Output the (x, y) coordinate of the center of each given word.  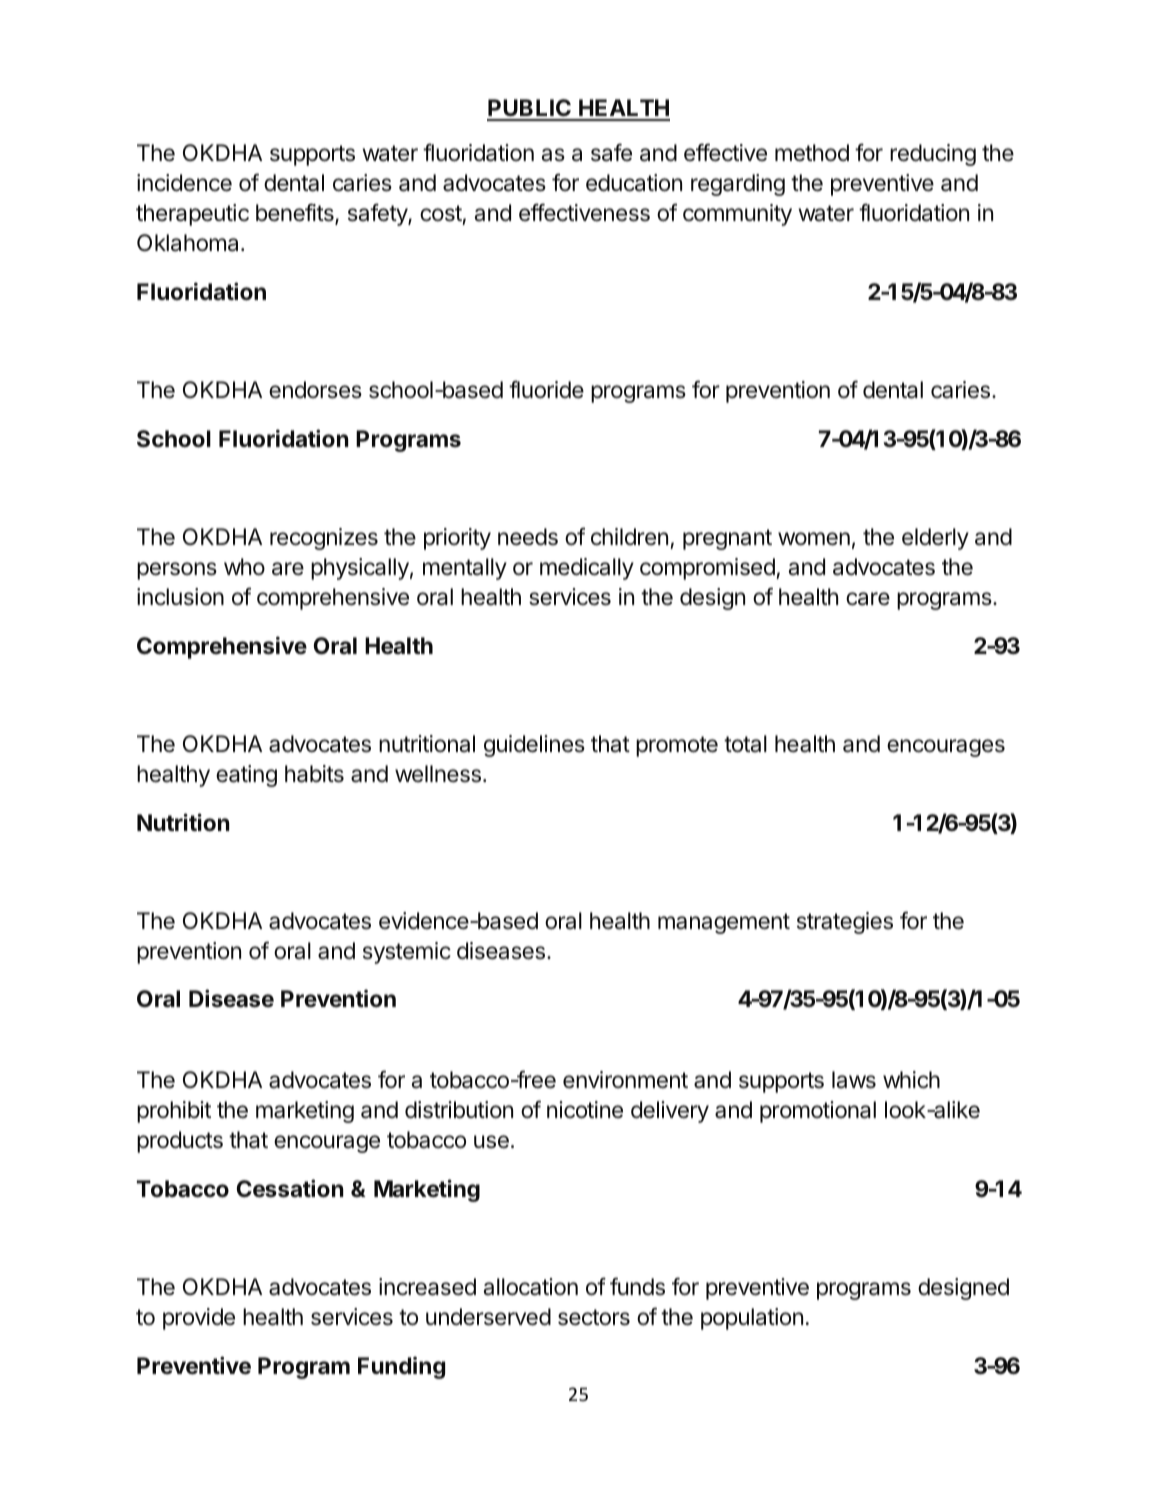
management (724, 923)
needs (528, 537)
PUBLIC (530, 109)
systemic (407, 953)
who (244, 566)
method (812, 153)
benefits (296, 214)
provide (199, 1319)
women (814, 539)
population (752, 1319)
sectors (594, 1317)
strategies (845, 923)
